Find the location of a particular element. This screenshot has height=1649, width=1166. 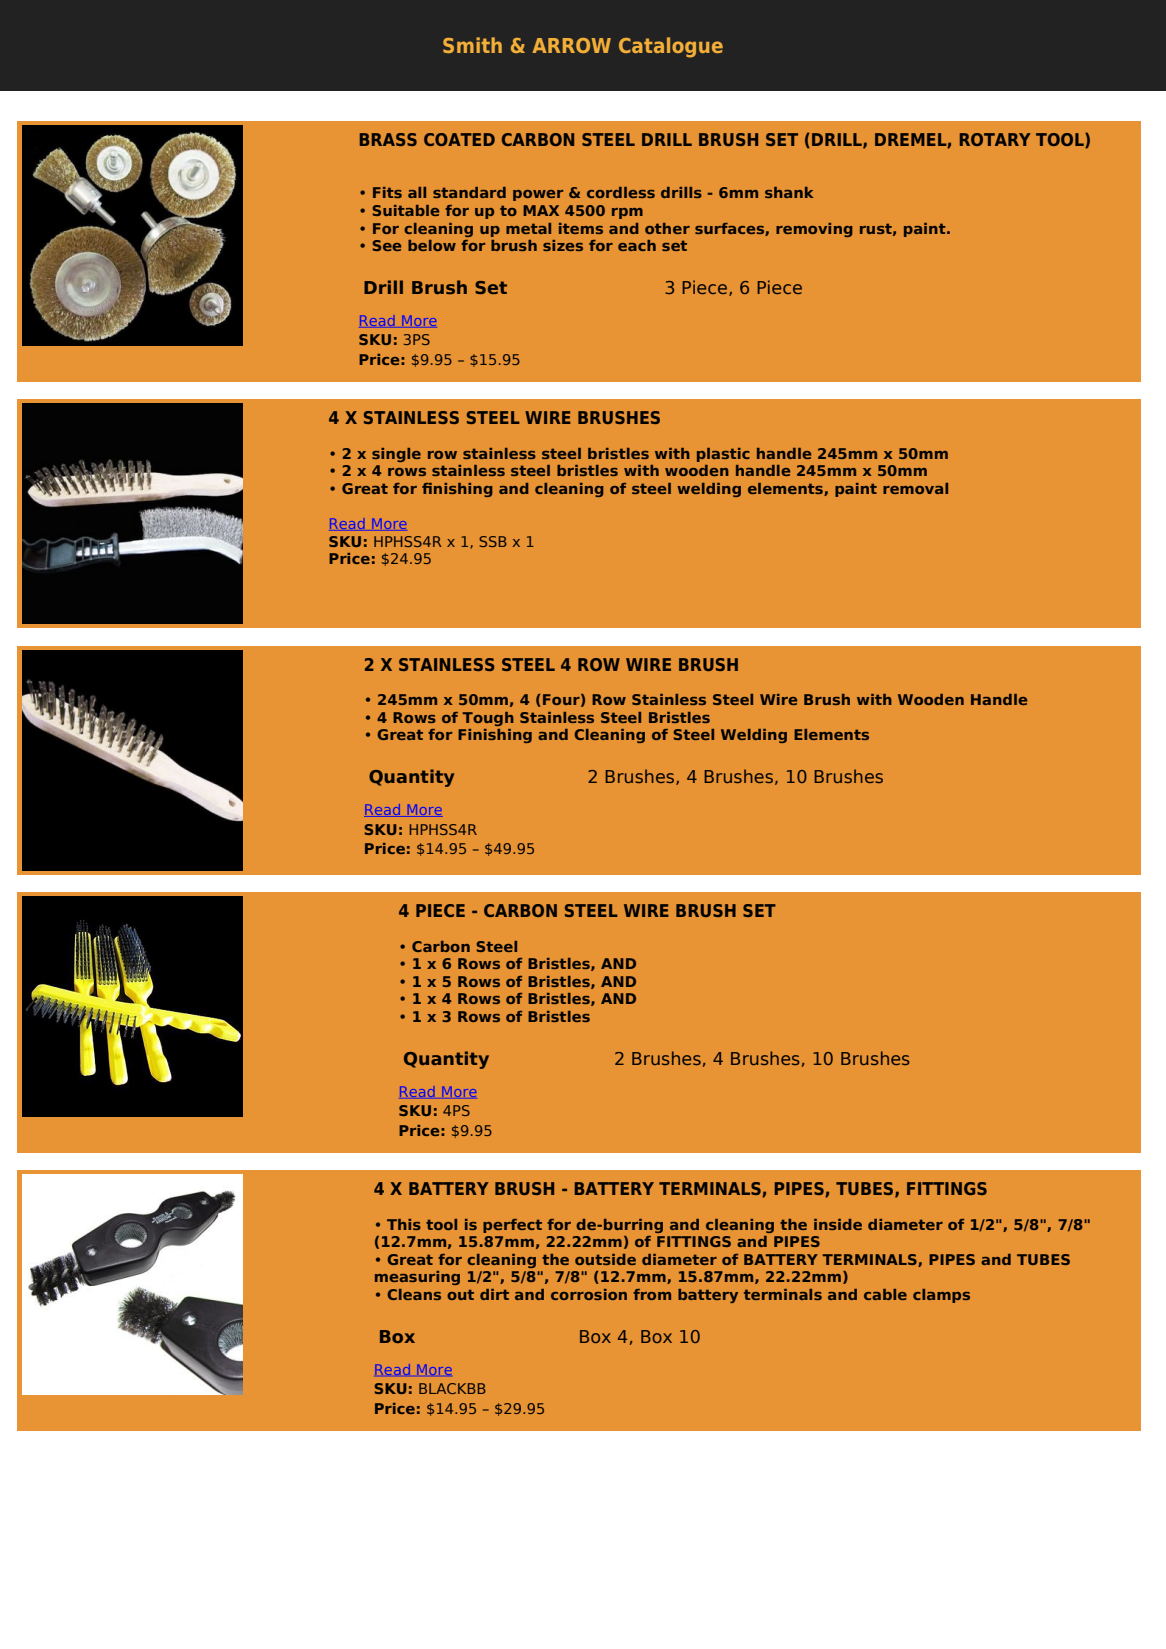

from is located at coordinates (652, 1294).
